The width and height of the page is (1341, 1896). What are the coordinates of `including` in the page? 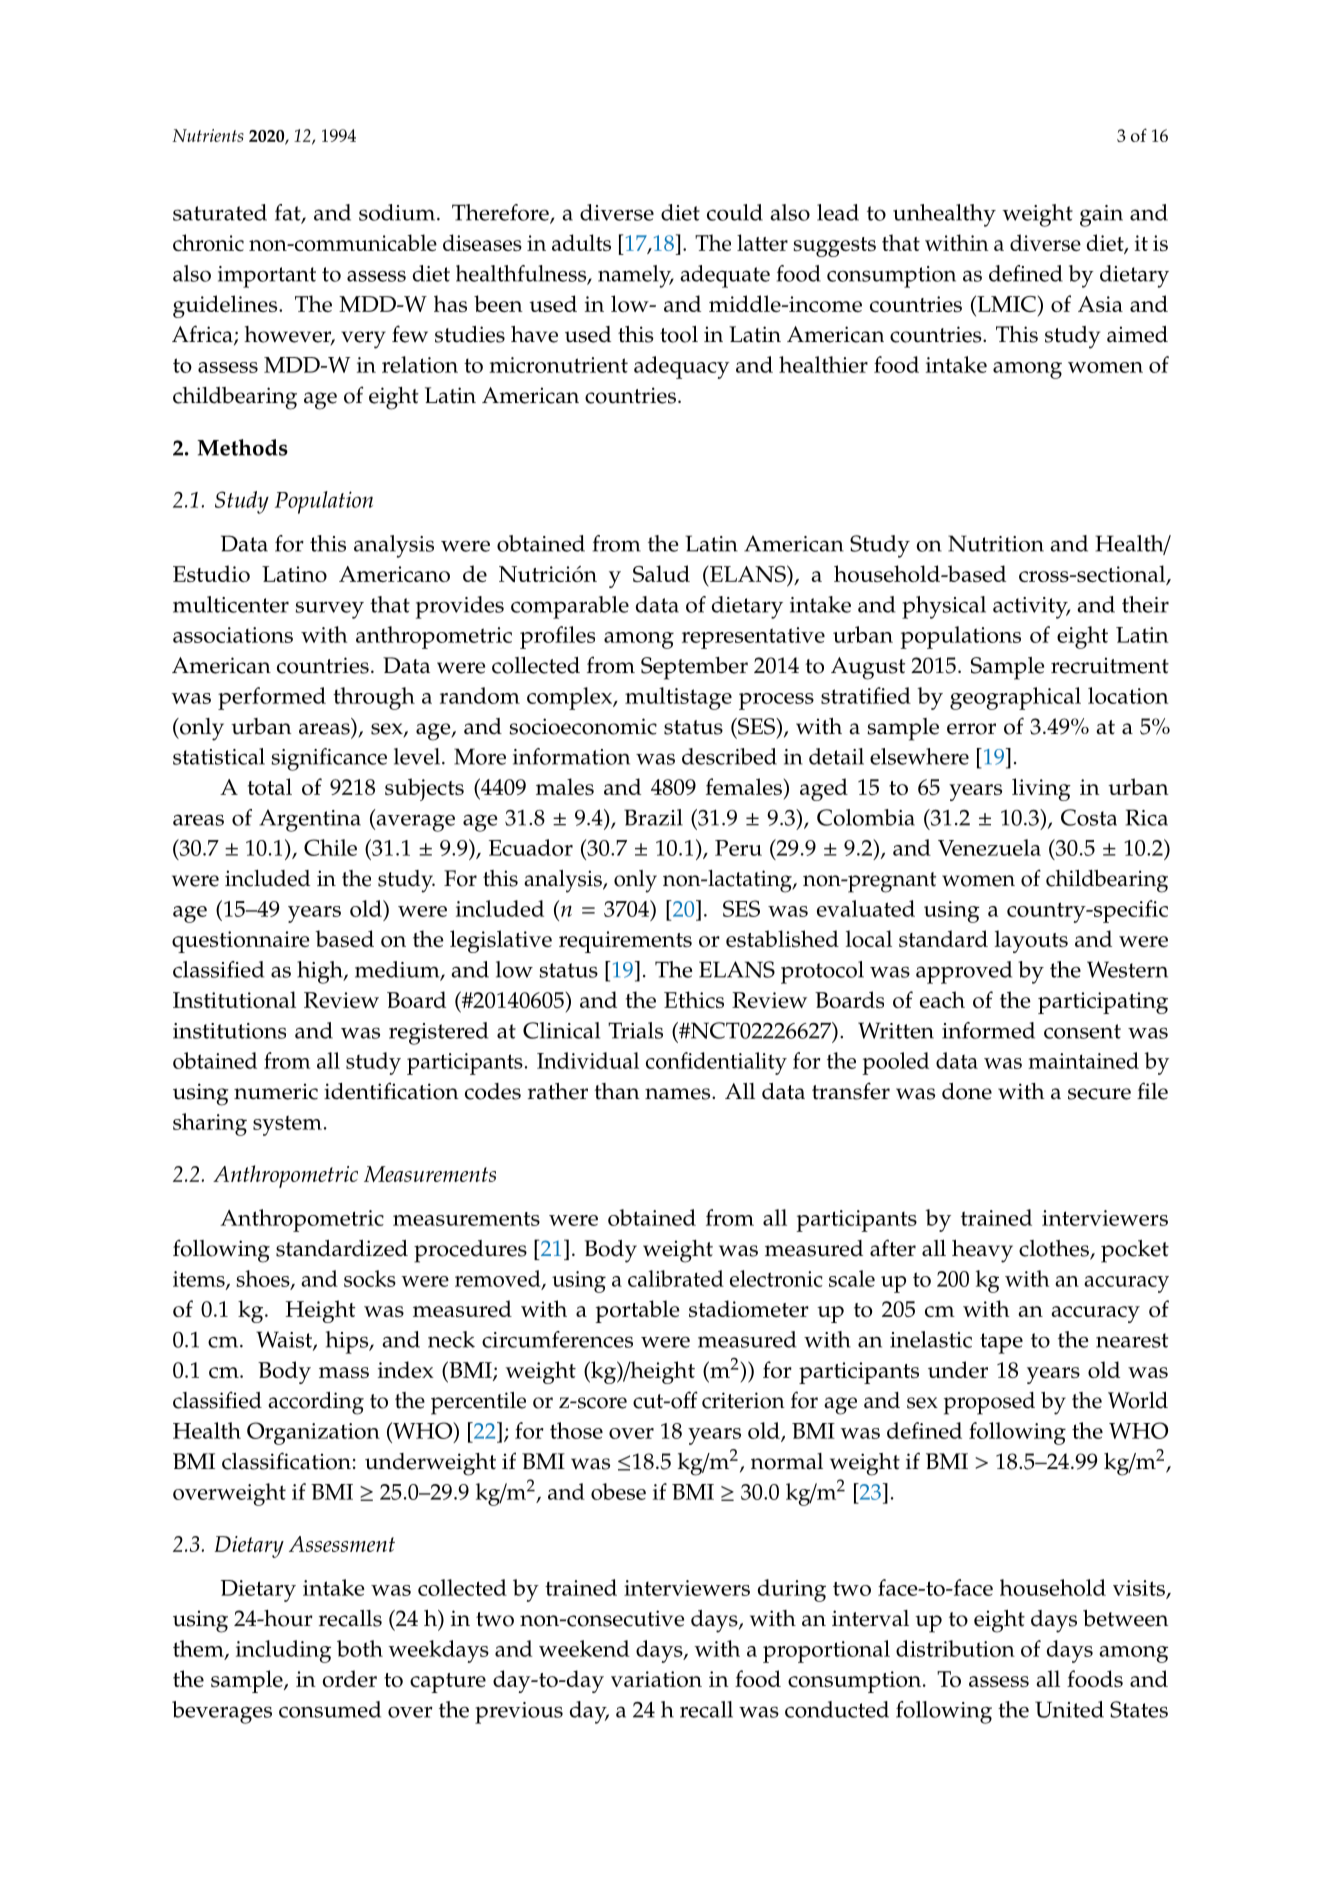 It's located at (283, 1651).
